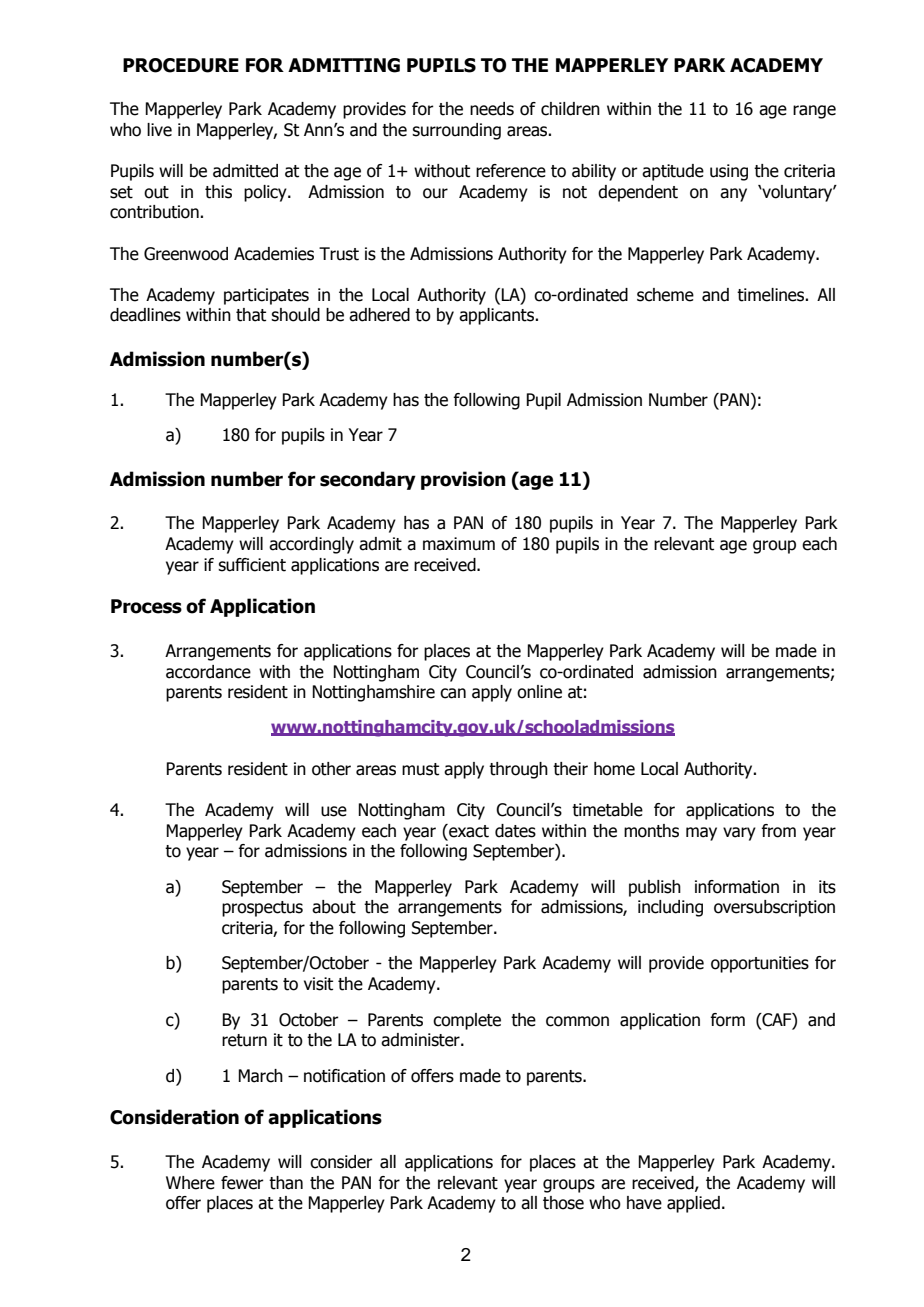 The image size is (924, 1307). Describe the element at coordinates (181, 65) in the screenshot. I see `PROCEDURE` at that location.
